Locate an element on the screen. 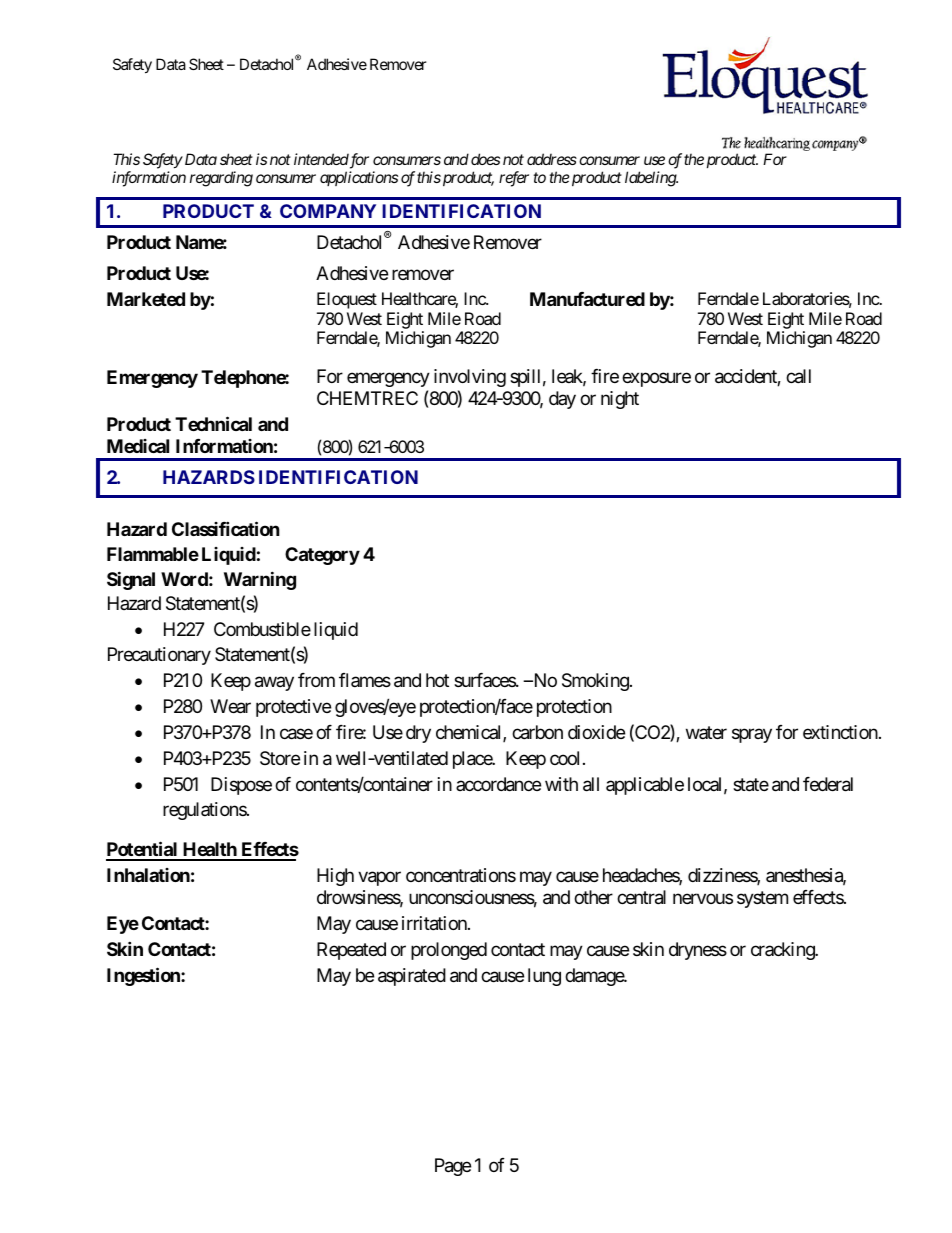 Image resolution: width=952 pixels, height=1233 pixels. Page is located at coordinates (453, 1167).
